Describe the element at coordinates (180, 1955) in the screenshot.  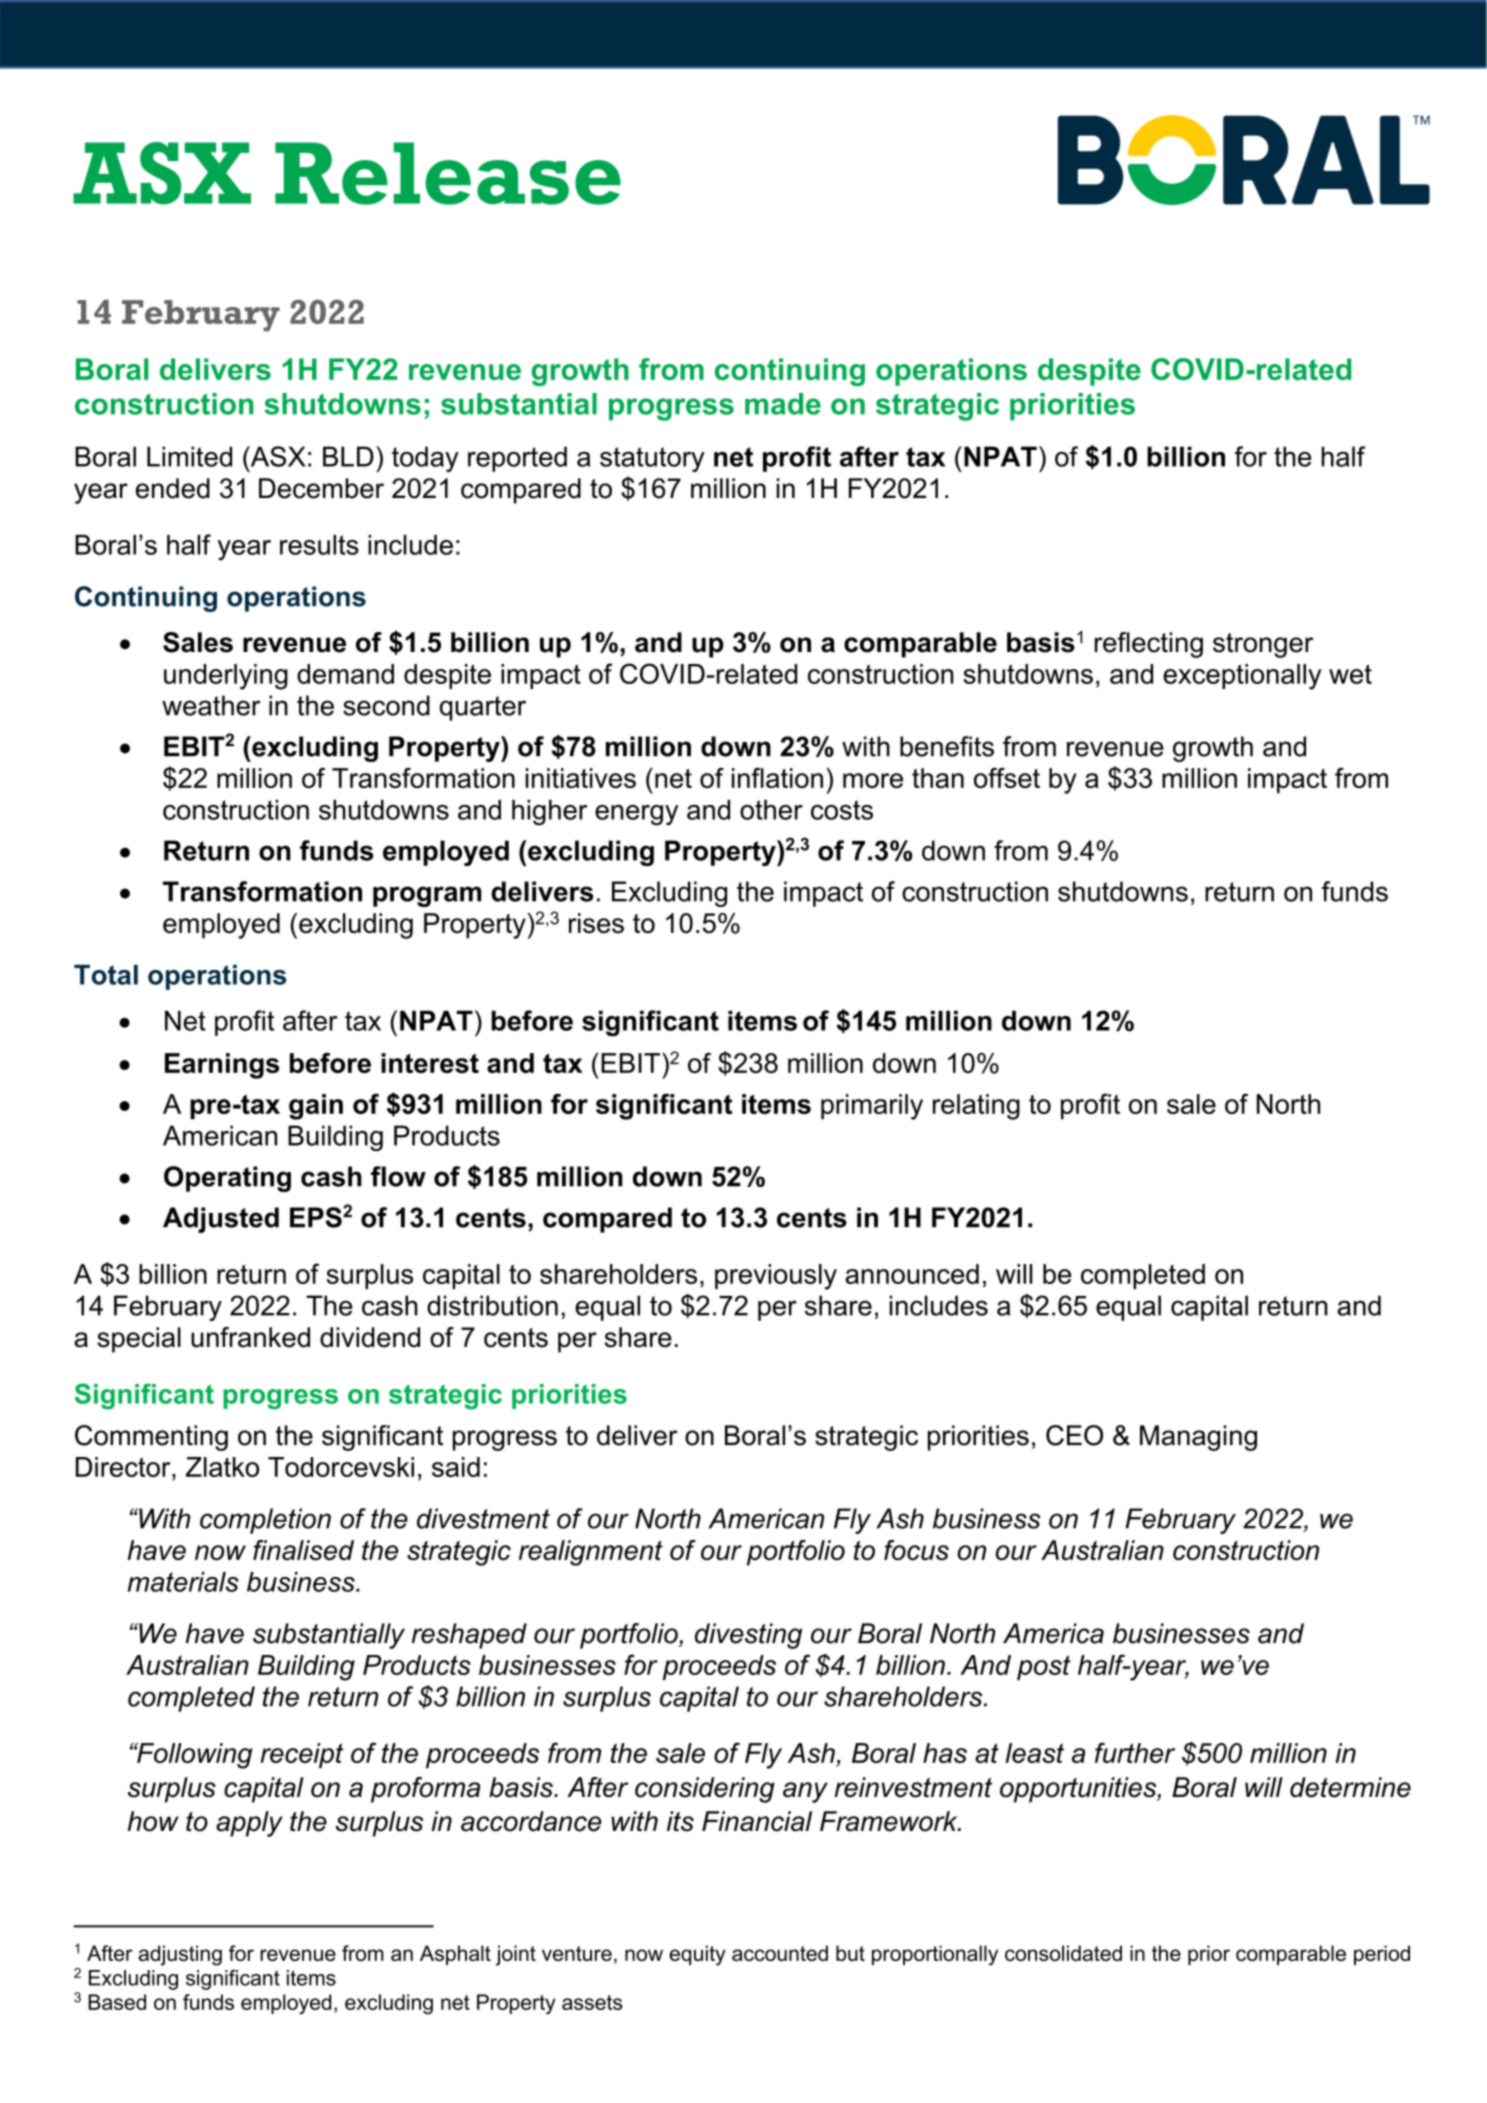
I see `adjusting` at that location.
